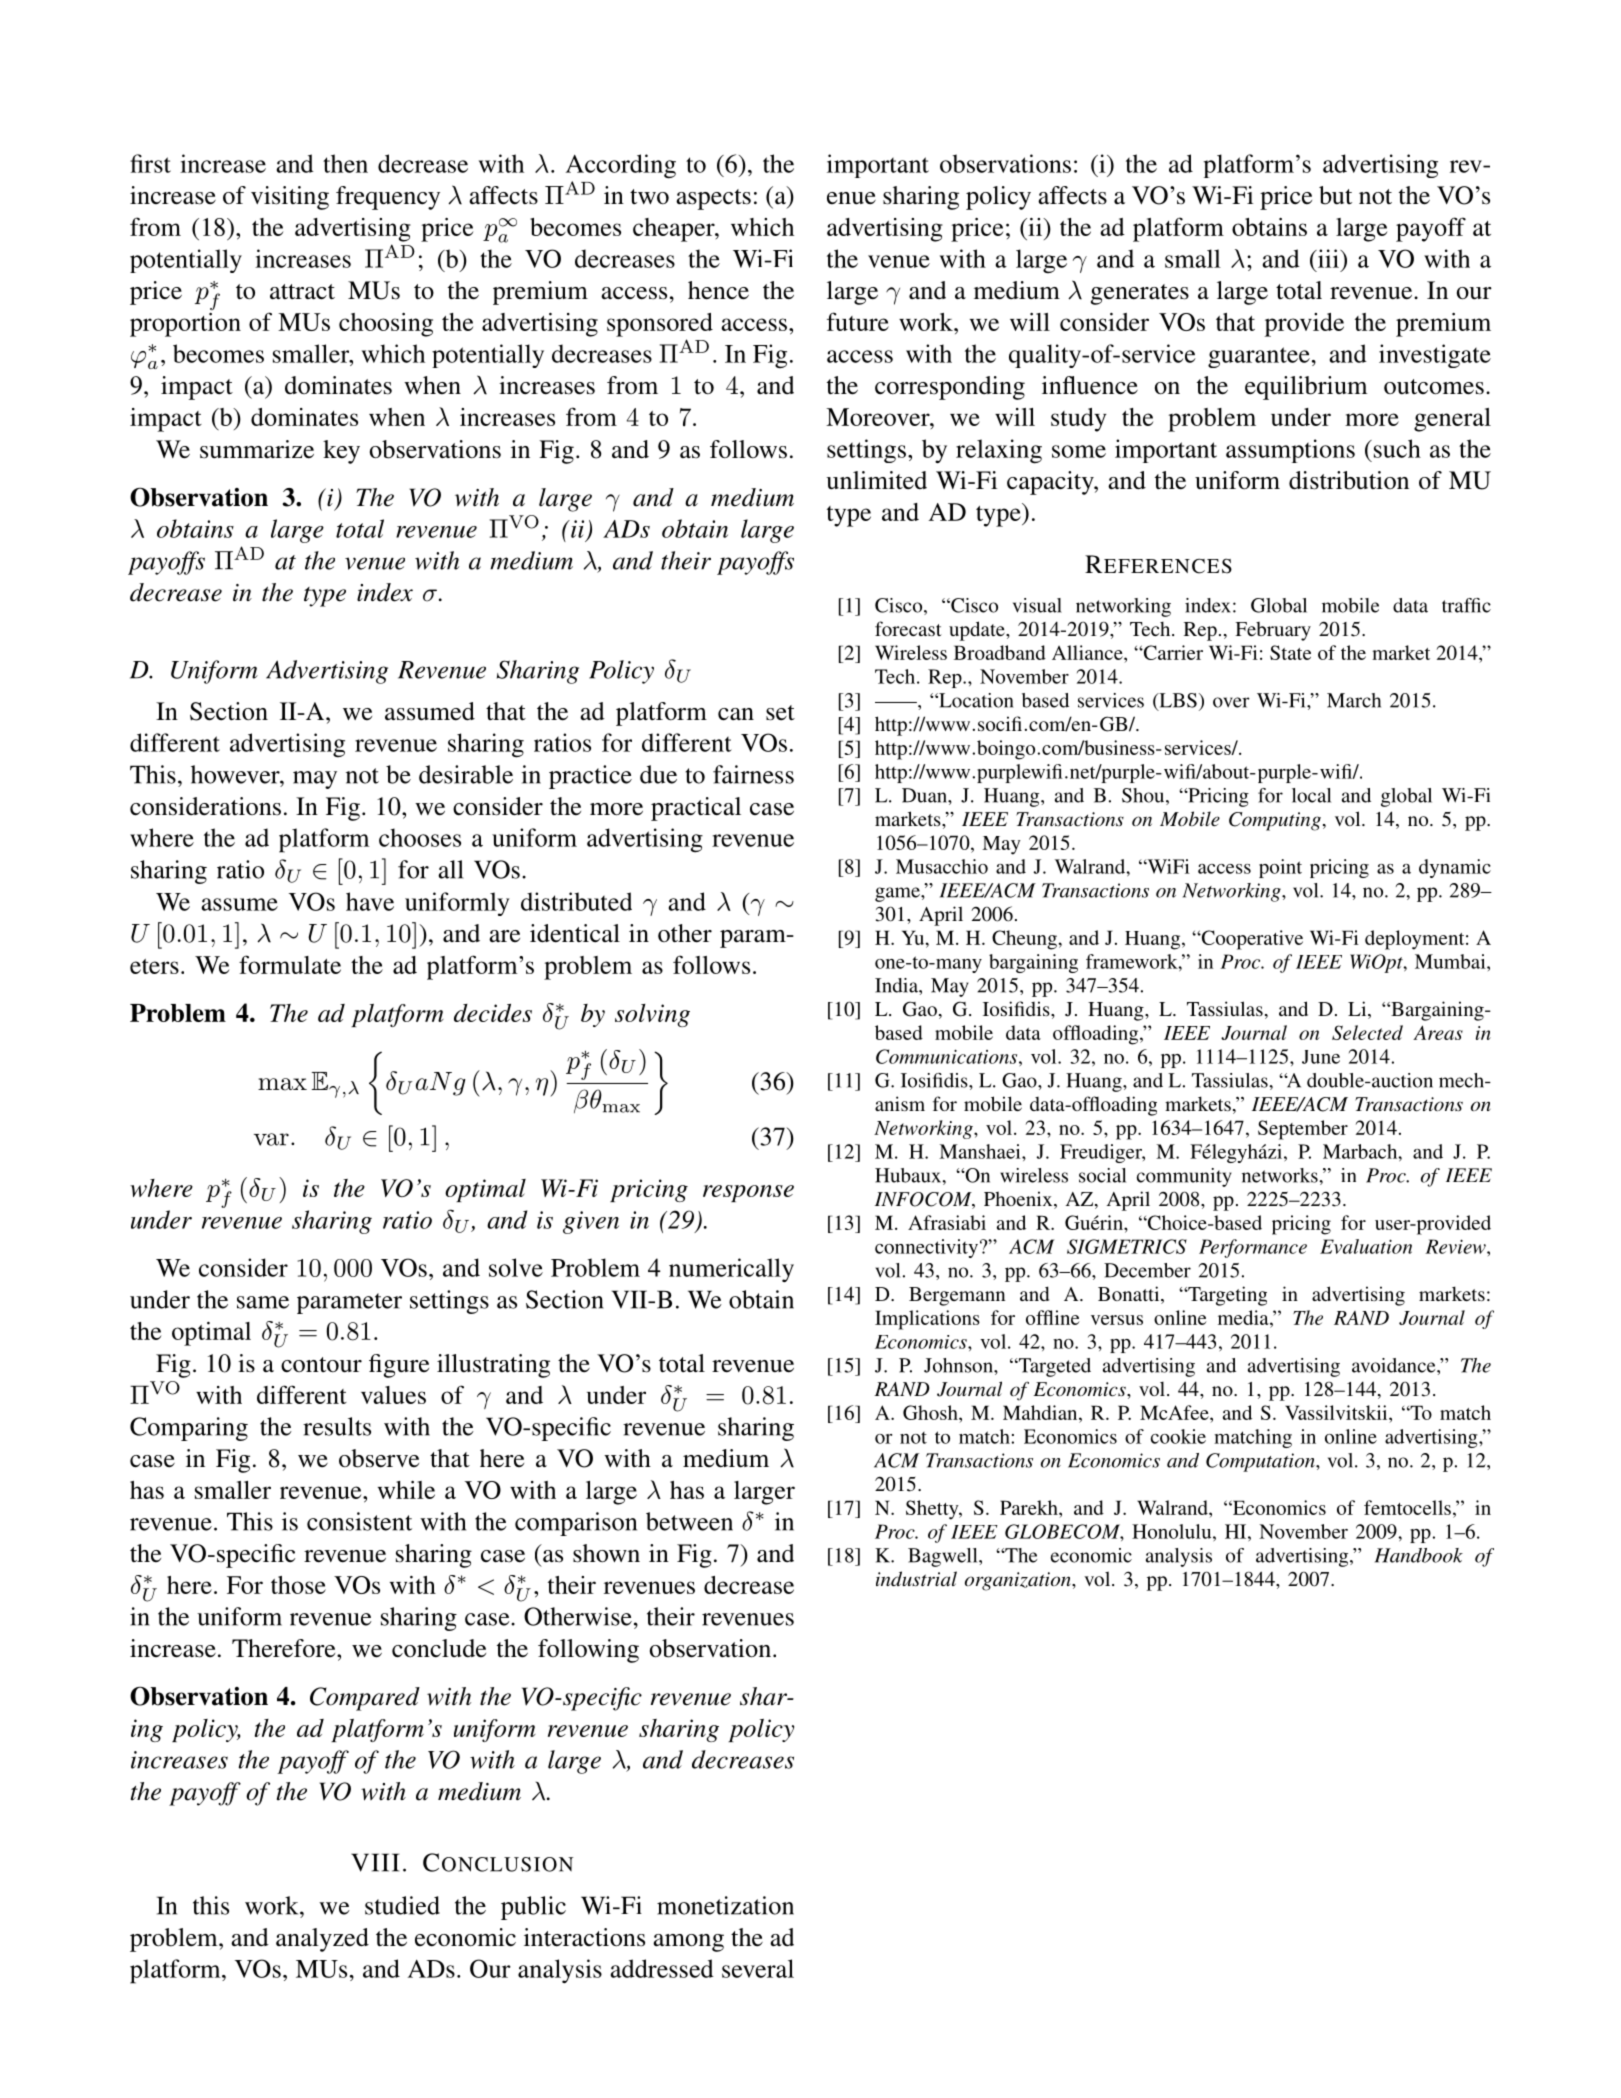 The height and width of the screenshot is (2098, 1621). What do you see at coordinates (322, 1940) in the screenshot?
I see `analyzed` at bounding box center [322, 1940].
